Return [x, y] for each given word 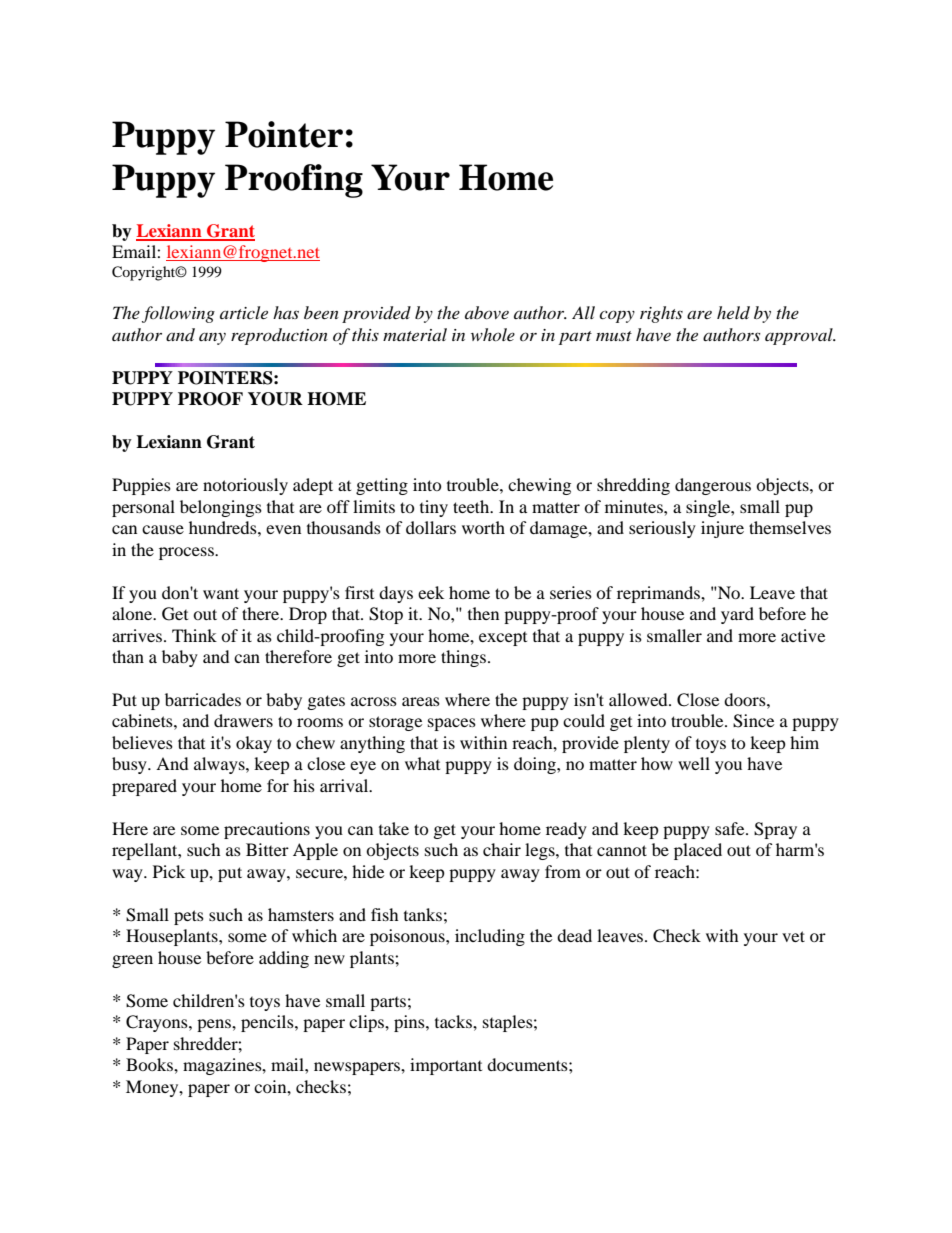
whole [493, 334]
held [733, 312]
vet [793, 936]
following [178, 314]
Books [150, 1064]
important [446, 1066]
